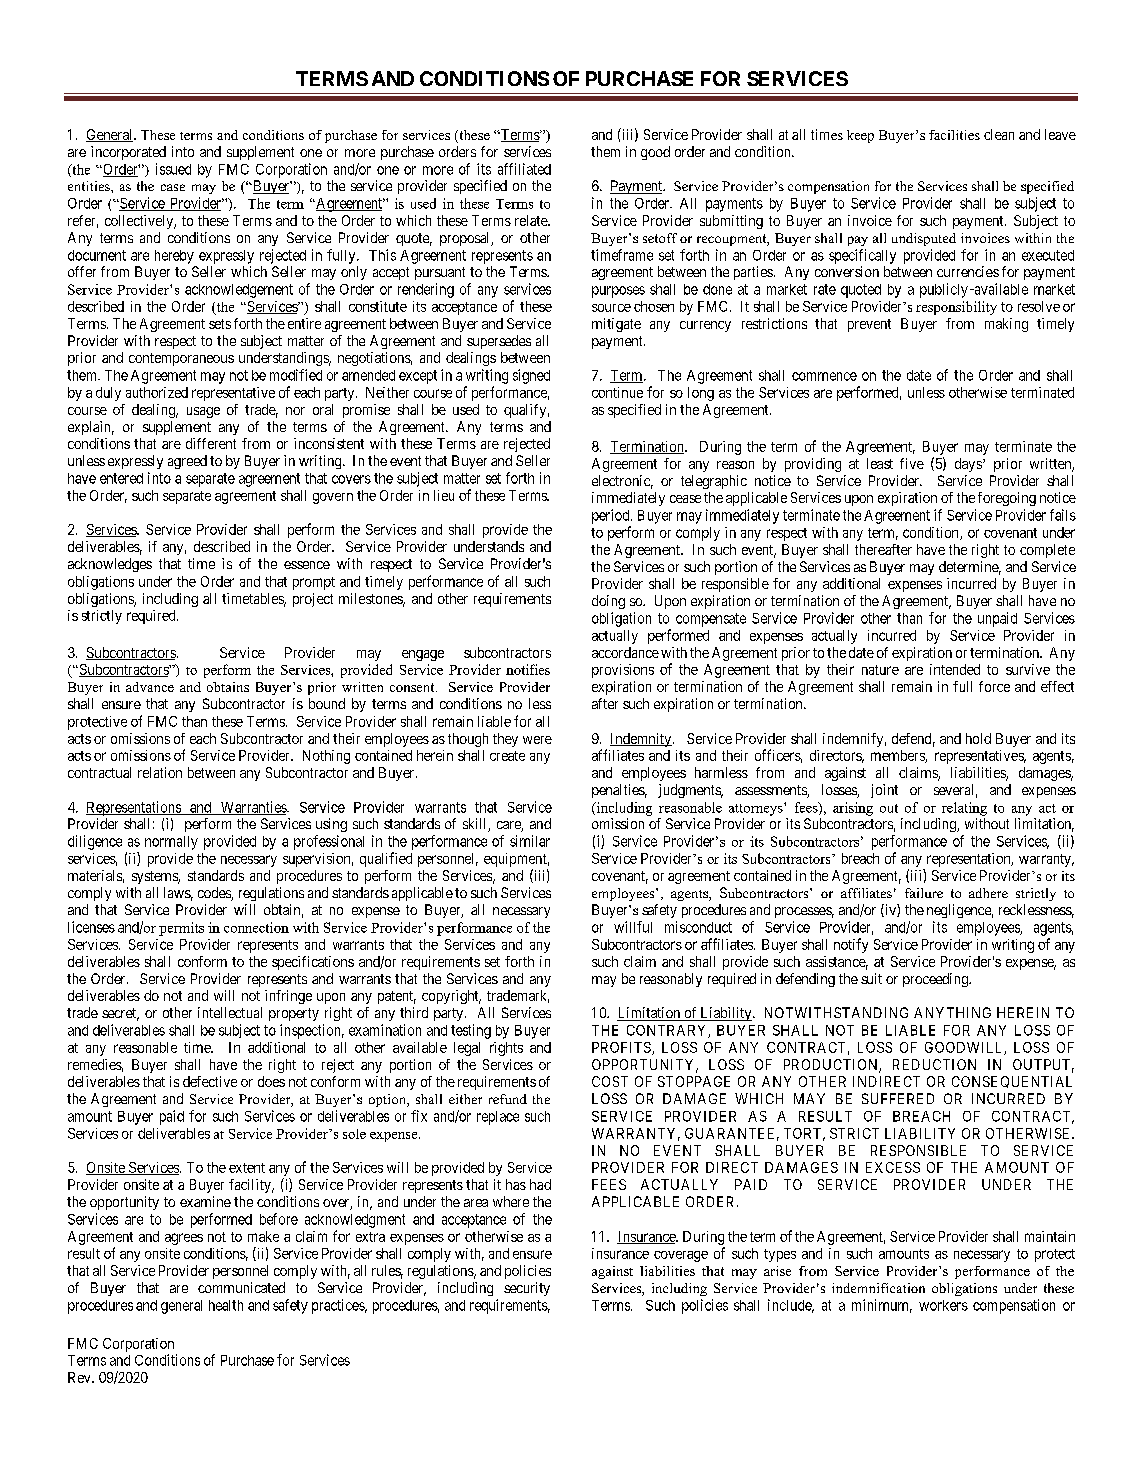  What do you see at coordinates (110, 565) in the image?
I see `acknowledges` at bounding box center [110, 565].
